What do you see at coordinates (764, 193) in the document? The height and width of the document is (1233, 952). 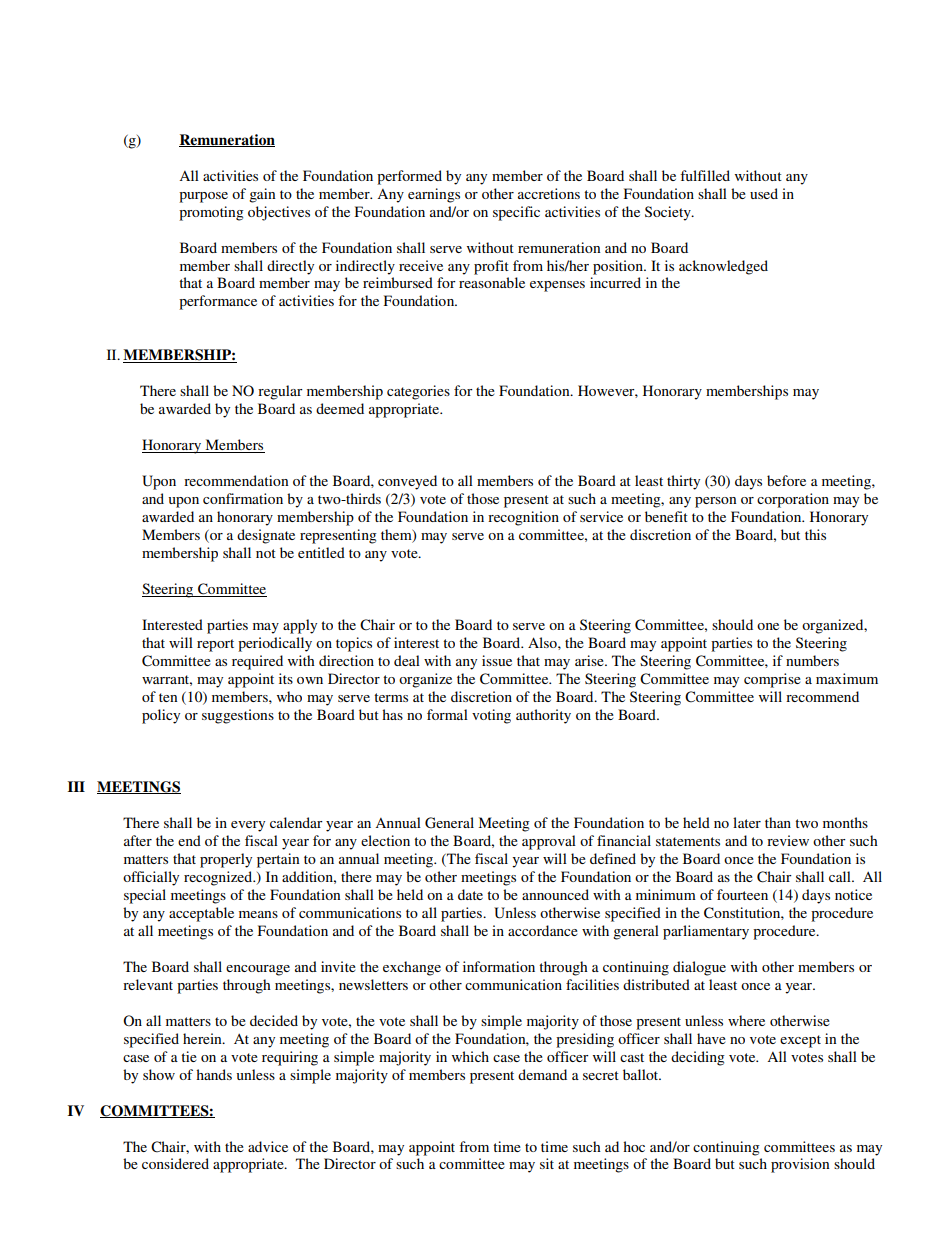 I see `used` at bounding box center [764, 193].
